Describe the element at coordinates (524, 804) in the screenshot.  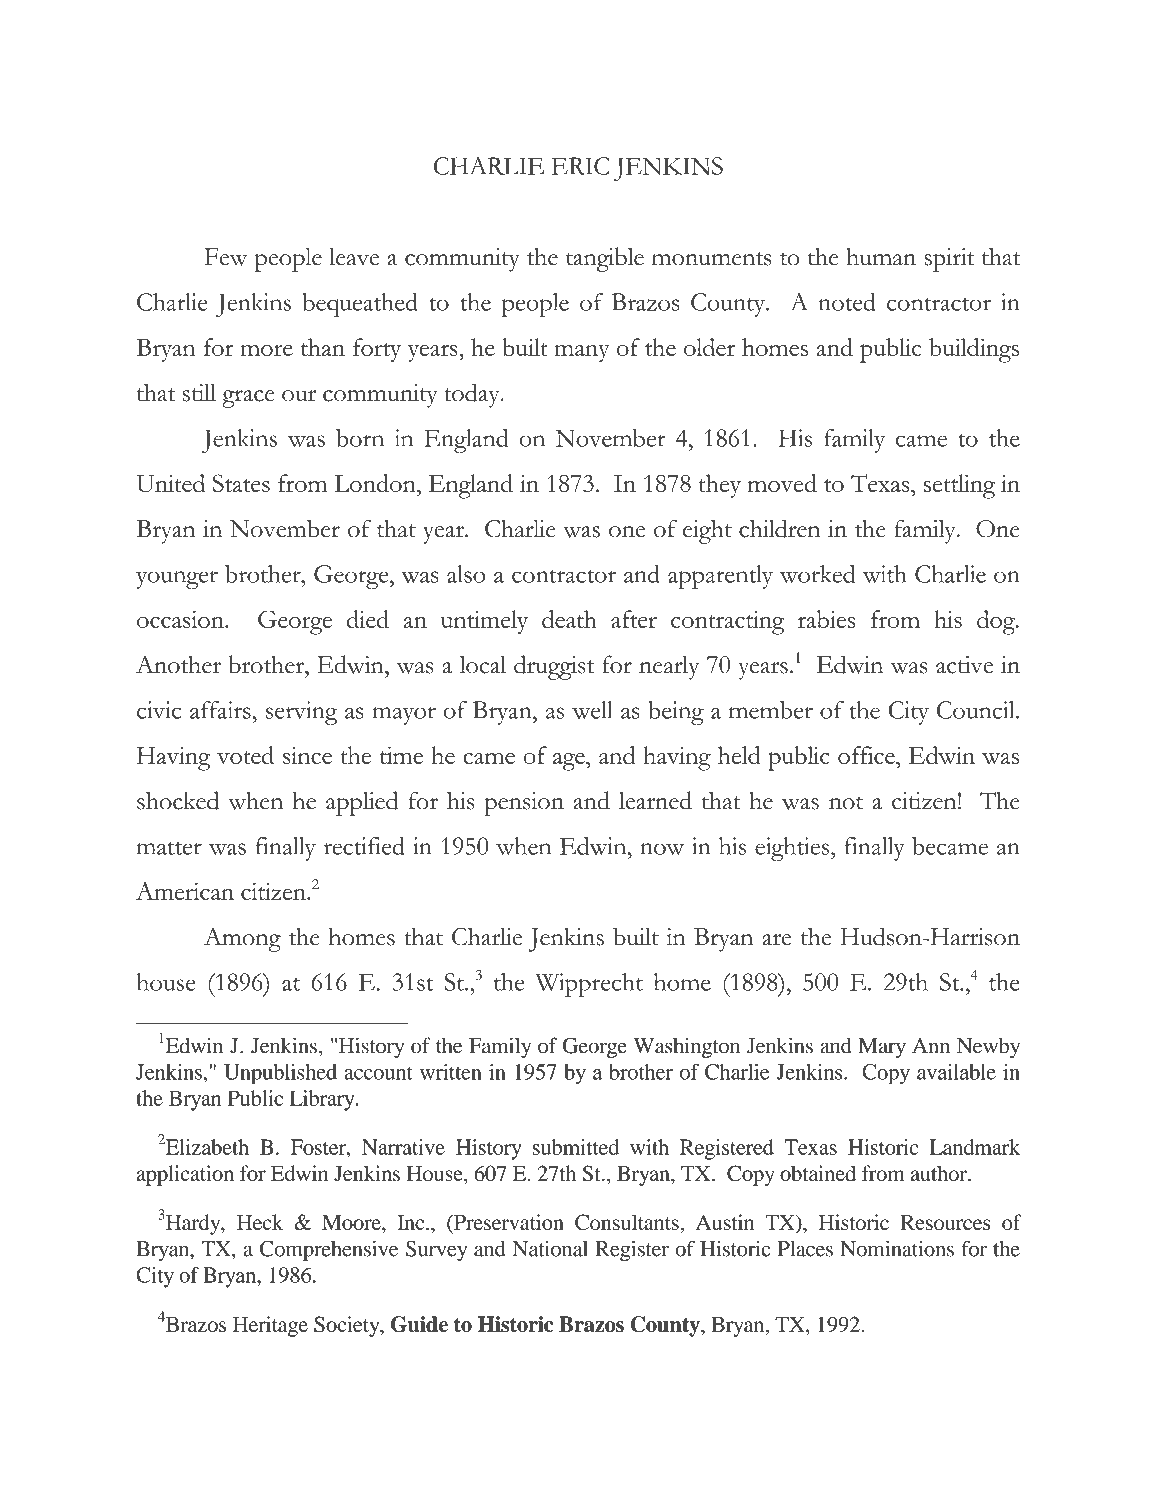
I see `pension` at that location.
